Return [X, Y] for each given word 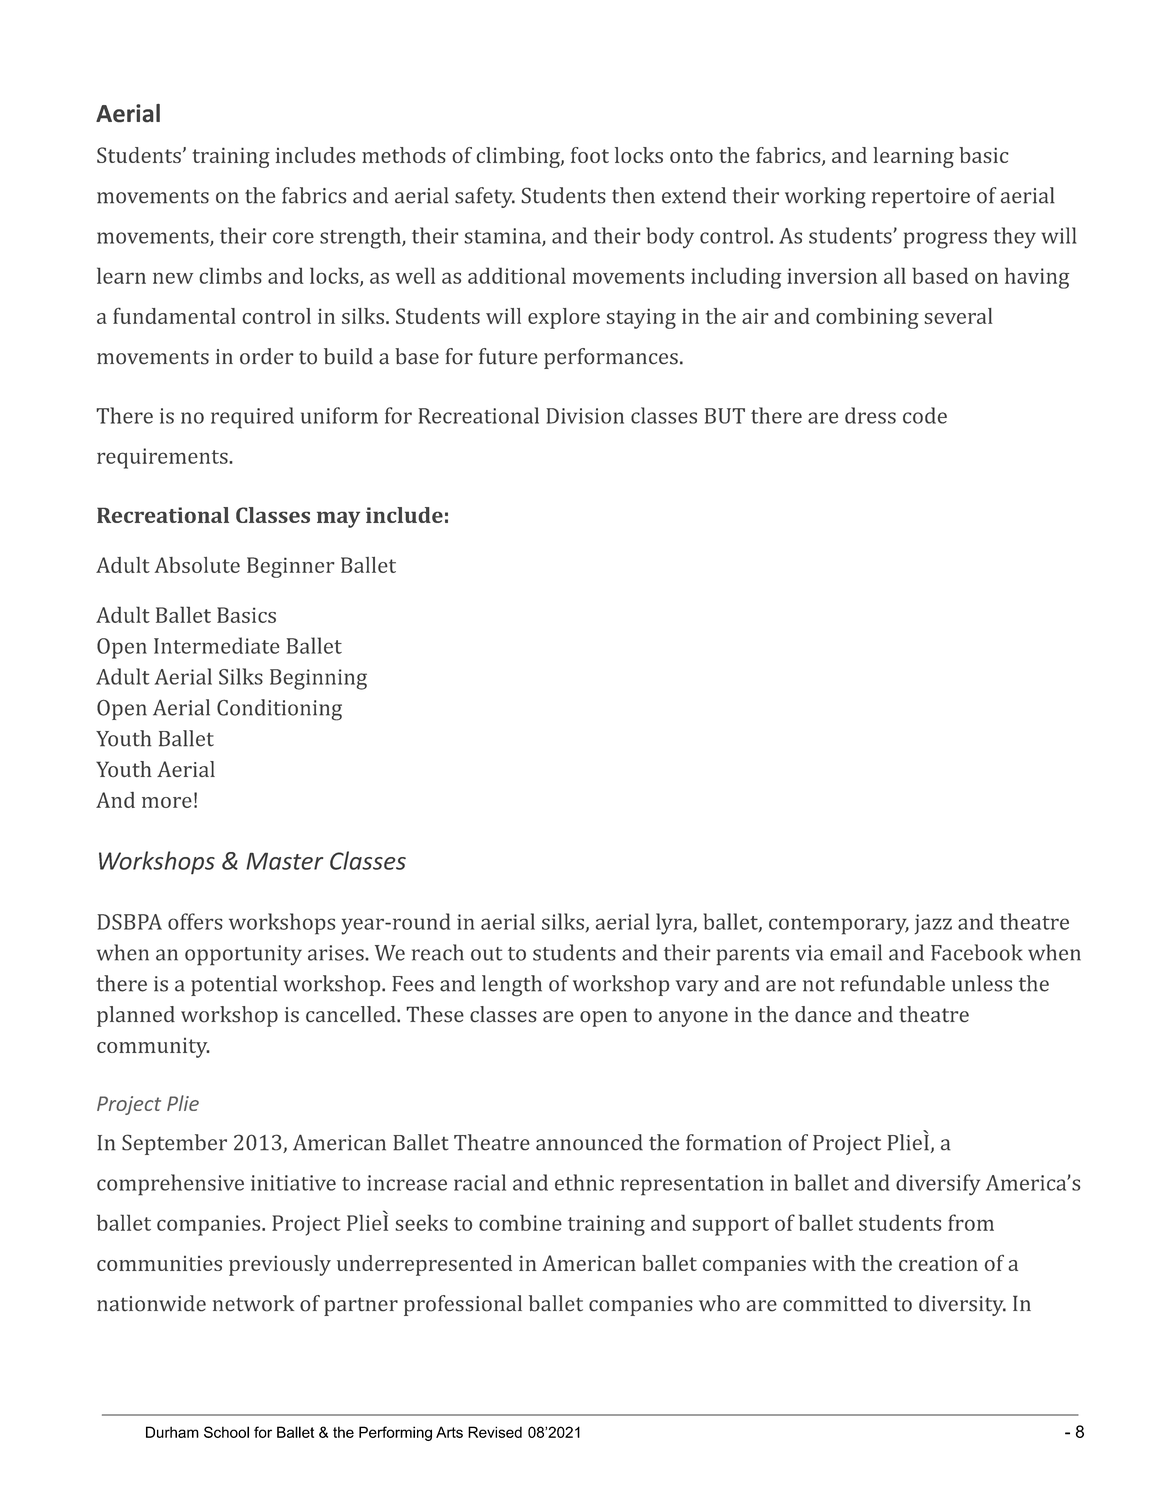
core [293, 238]
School [226, 1432]
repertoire [921, 198]
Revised [495, 1432]
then [633, 195]
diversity [962, 1305]
